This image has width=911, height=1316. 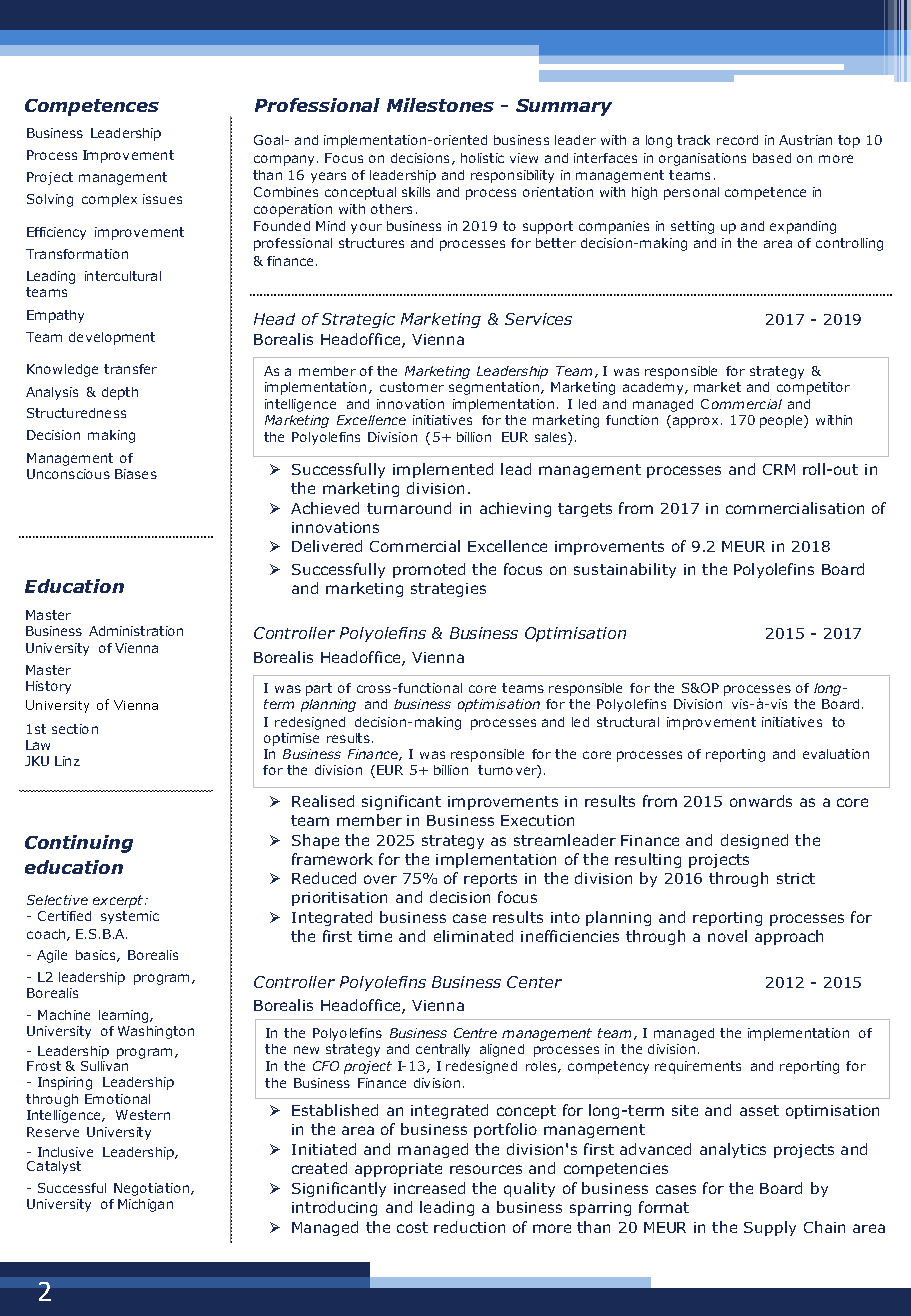 I want to click on Administration, so click(x=136, y=631).
